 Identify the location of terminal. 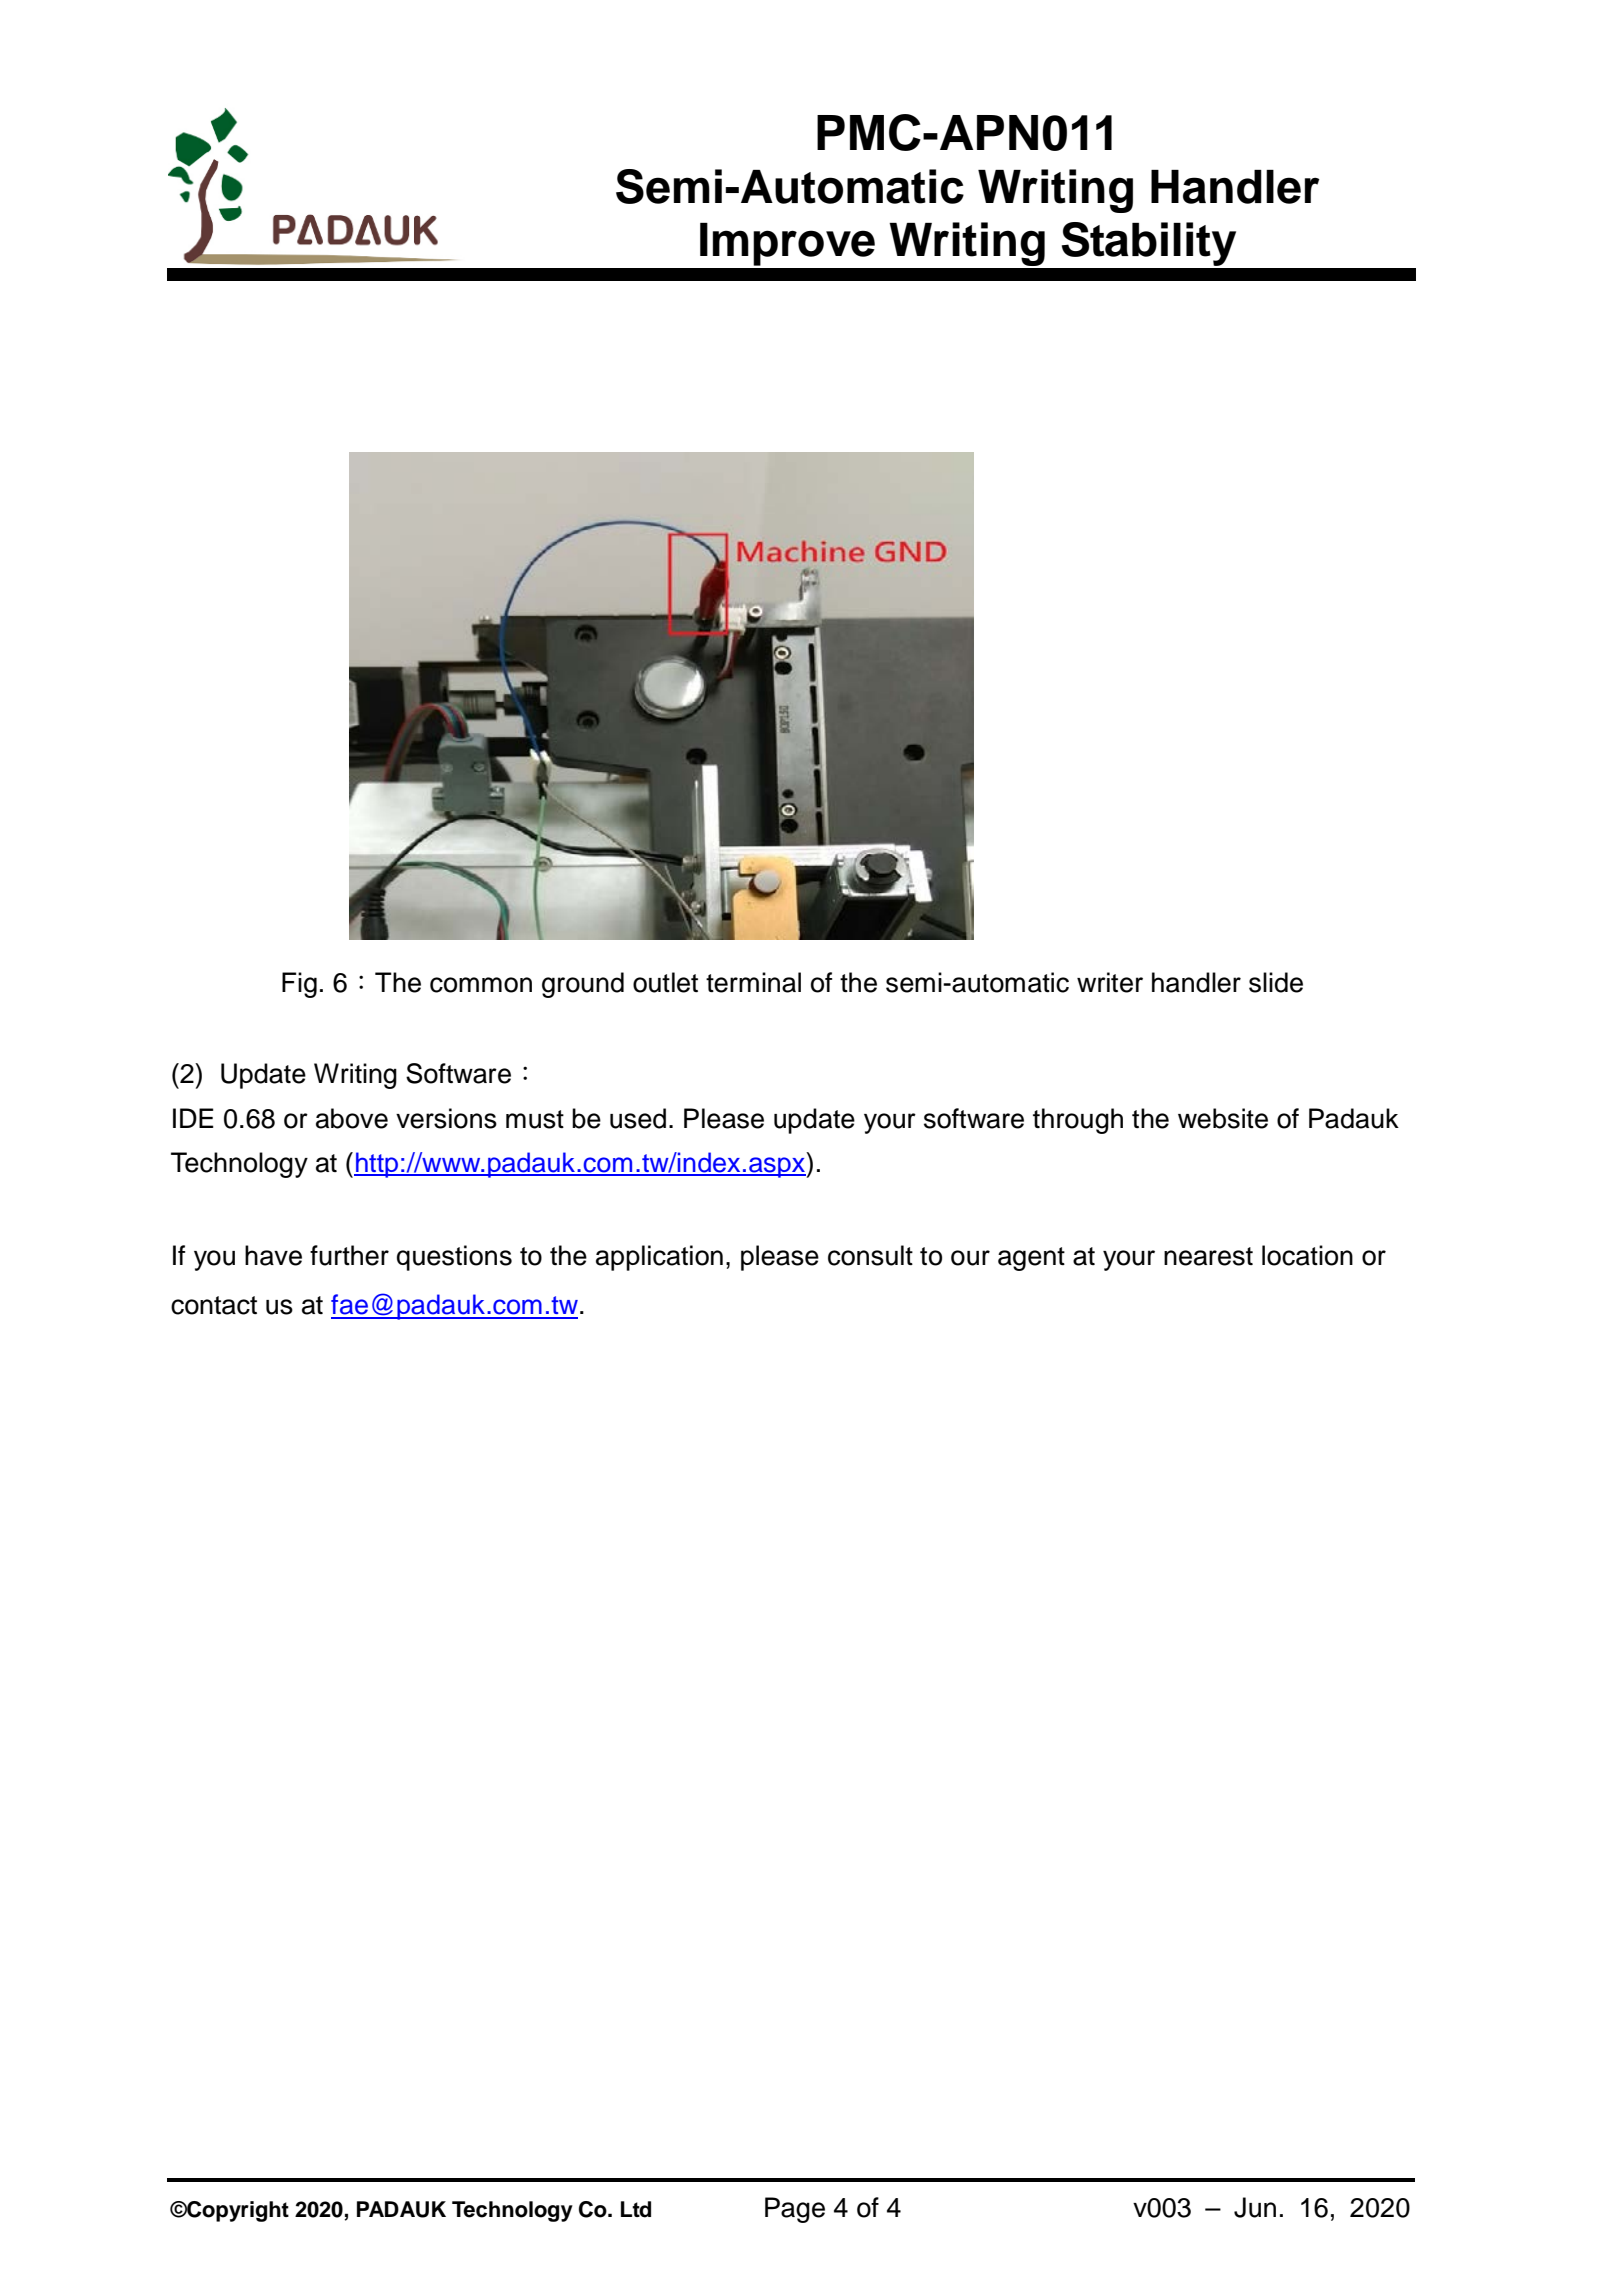
(753, 982).
